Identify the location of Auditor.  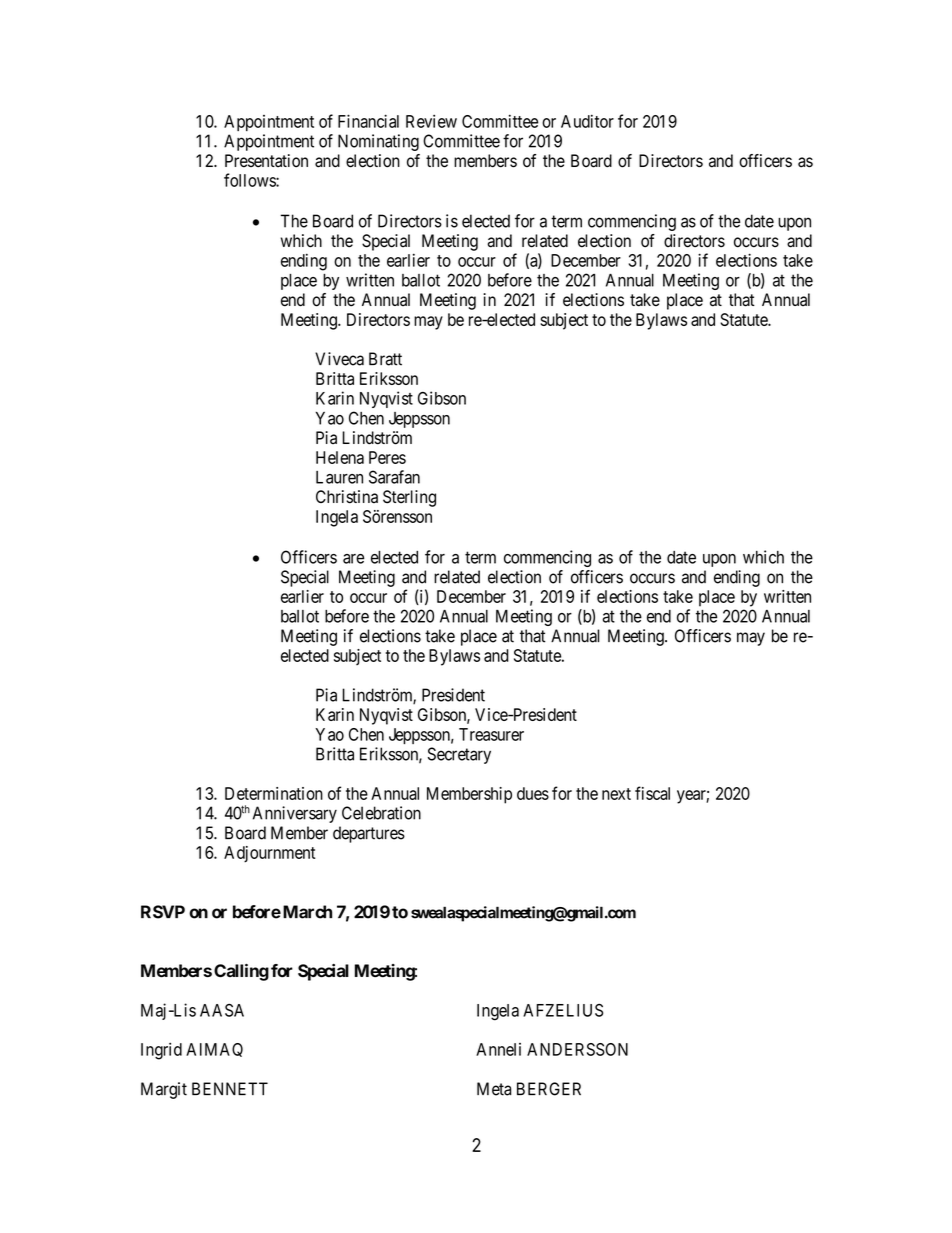
(587, 121).
